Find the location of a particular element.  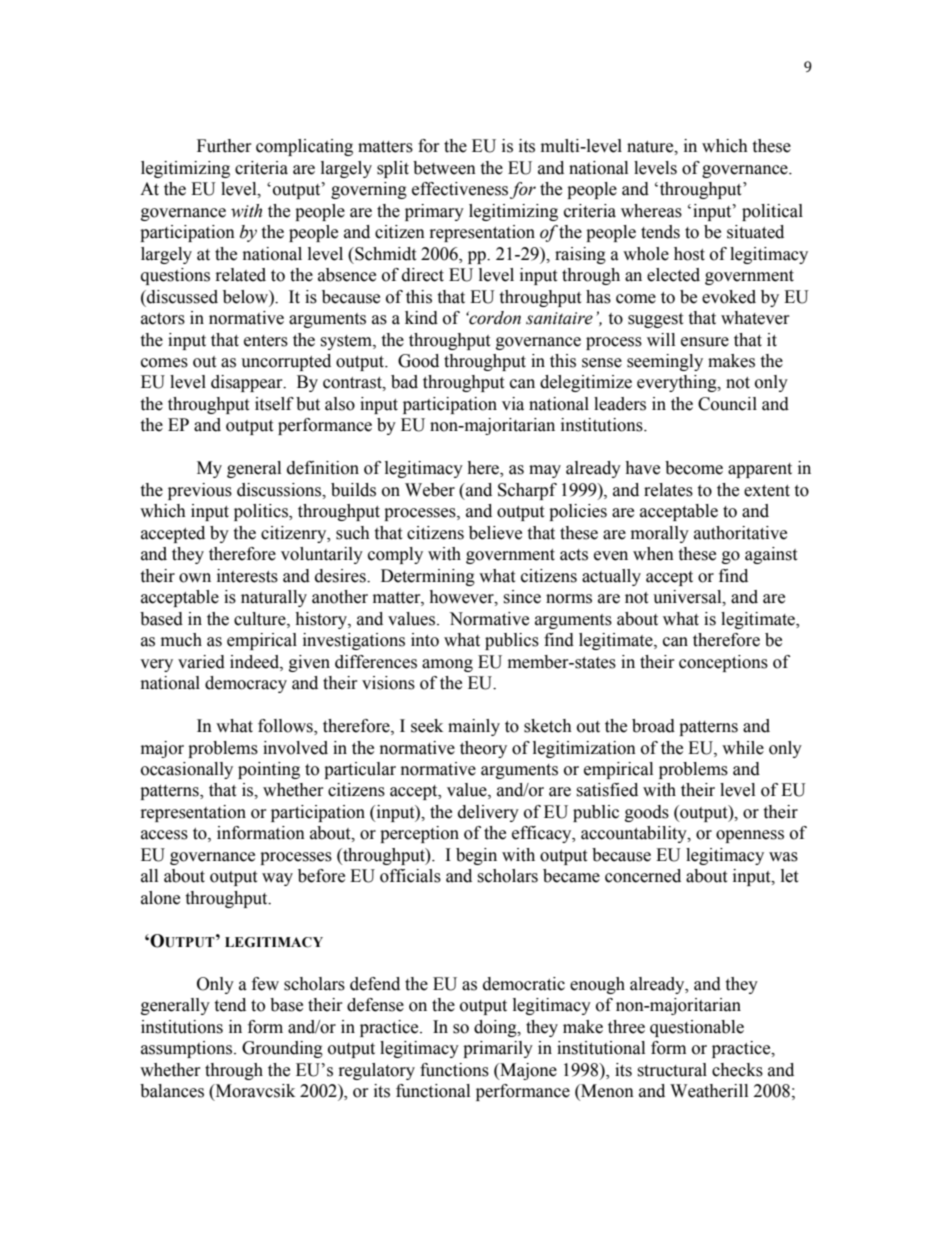

pointing is located at coordinates (269, 770).
